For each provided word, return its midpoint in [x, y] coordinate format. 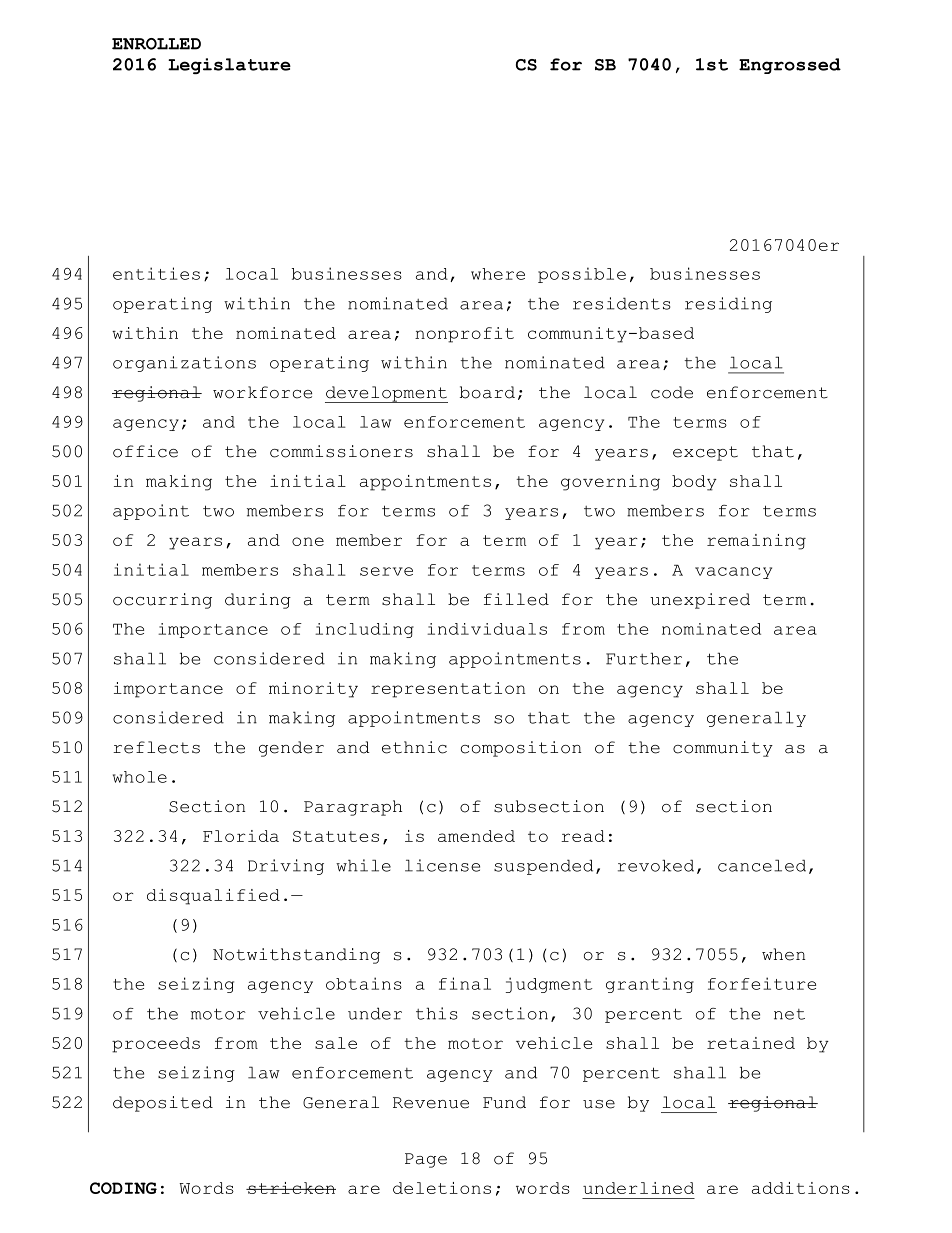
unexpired [700, 601]
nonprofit [464, 335]
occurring [162, 601]
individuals [487, 629]
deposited [163, 1104]
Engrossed [790, 66]
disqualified [213, 897]
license [442, 865]
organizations [184, 364]
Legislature [229, 66]
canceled [762, 865]
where [498, 274]
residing [728, 305]
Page [426, 1160]
